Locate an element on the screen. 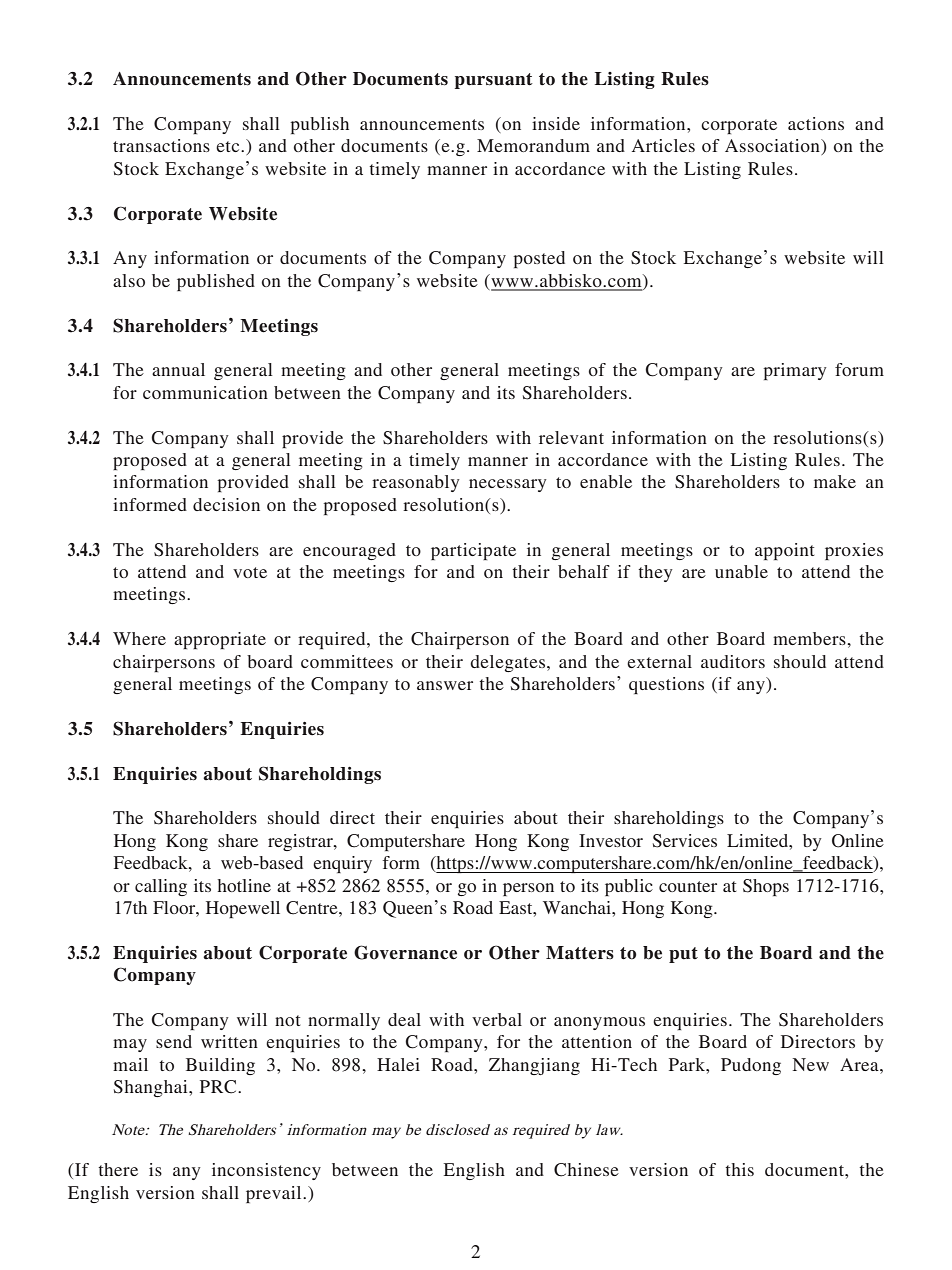  inconsistency is located at coordinates (266, 1171).
